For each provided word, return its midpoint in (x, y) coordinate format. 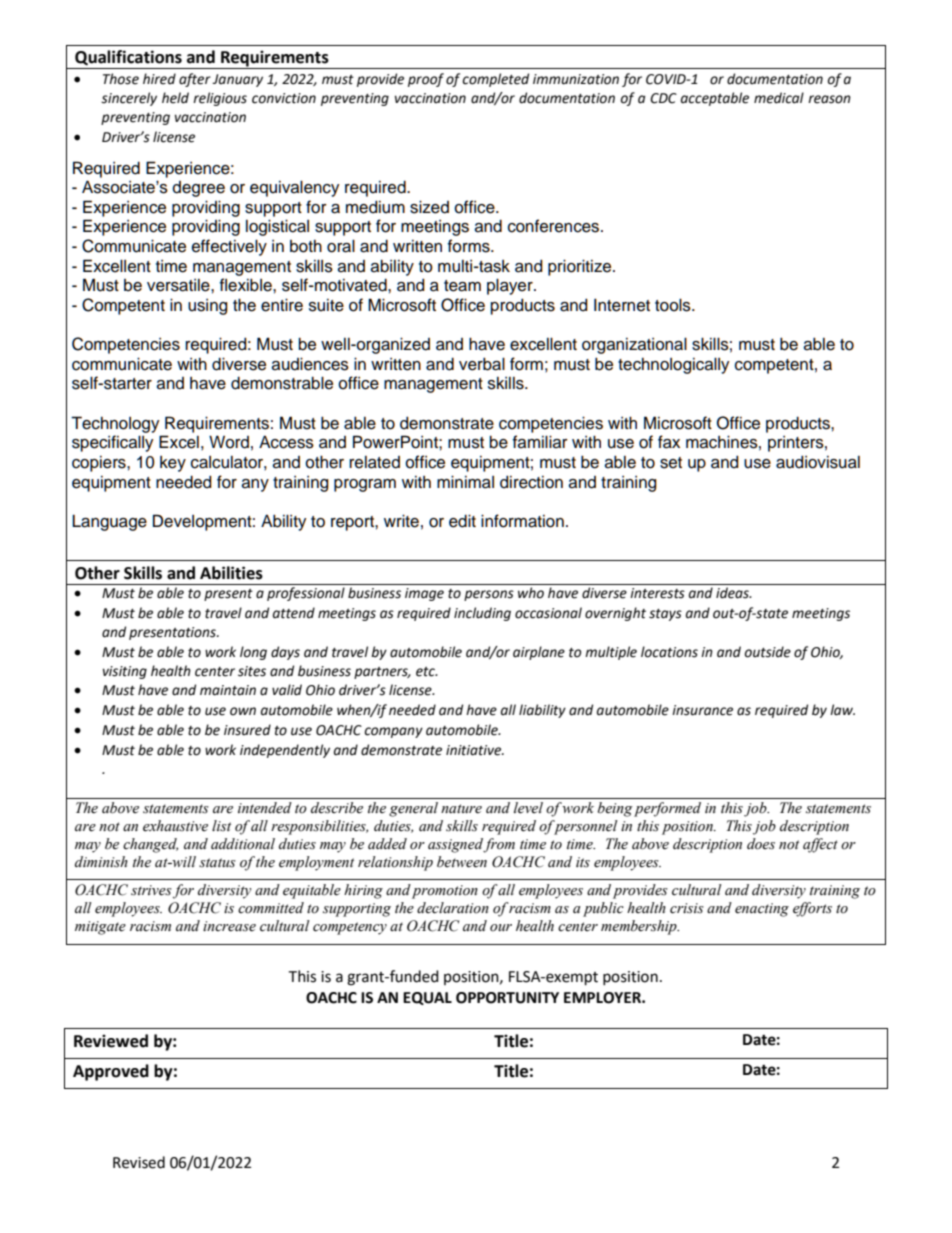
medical (779, 98)
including (482, 614)
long (253, 653)
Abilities (231, 573)
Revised (139, 1162)
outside (768, 652)
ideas (733, 593)
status (217, 863)
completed (495, 80)
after (195, 80)
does (761, 844)
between (462, 862)
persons (489, 595)
